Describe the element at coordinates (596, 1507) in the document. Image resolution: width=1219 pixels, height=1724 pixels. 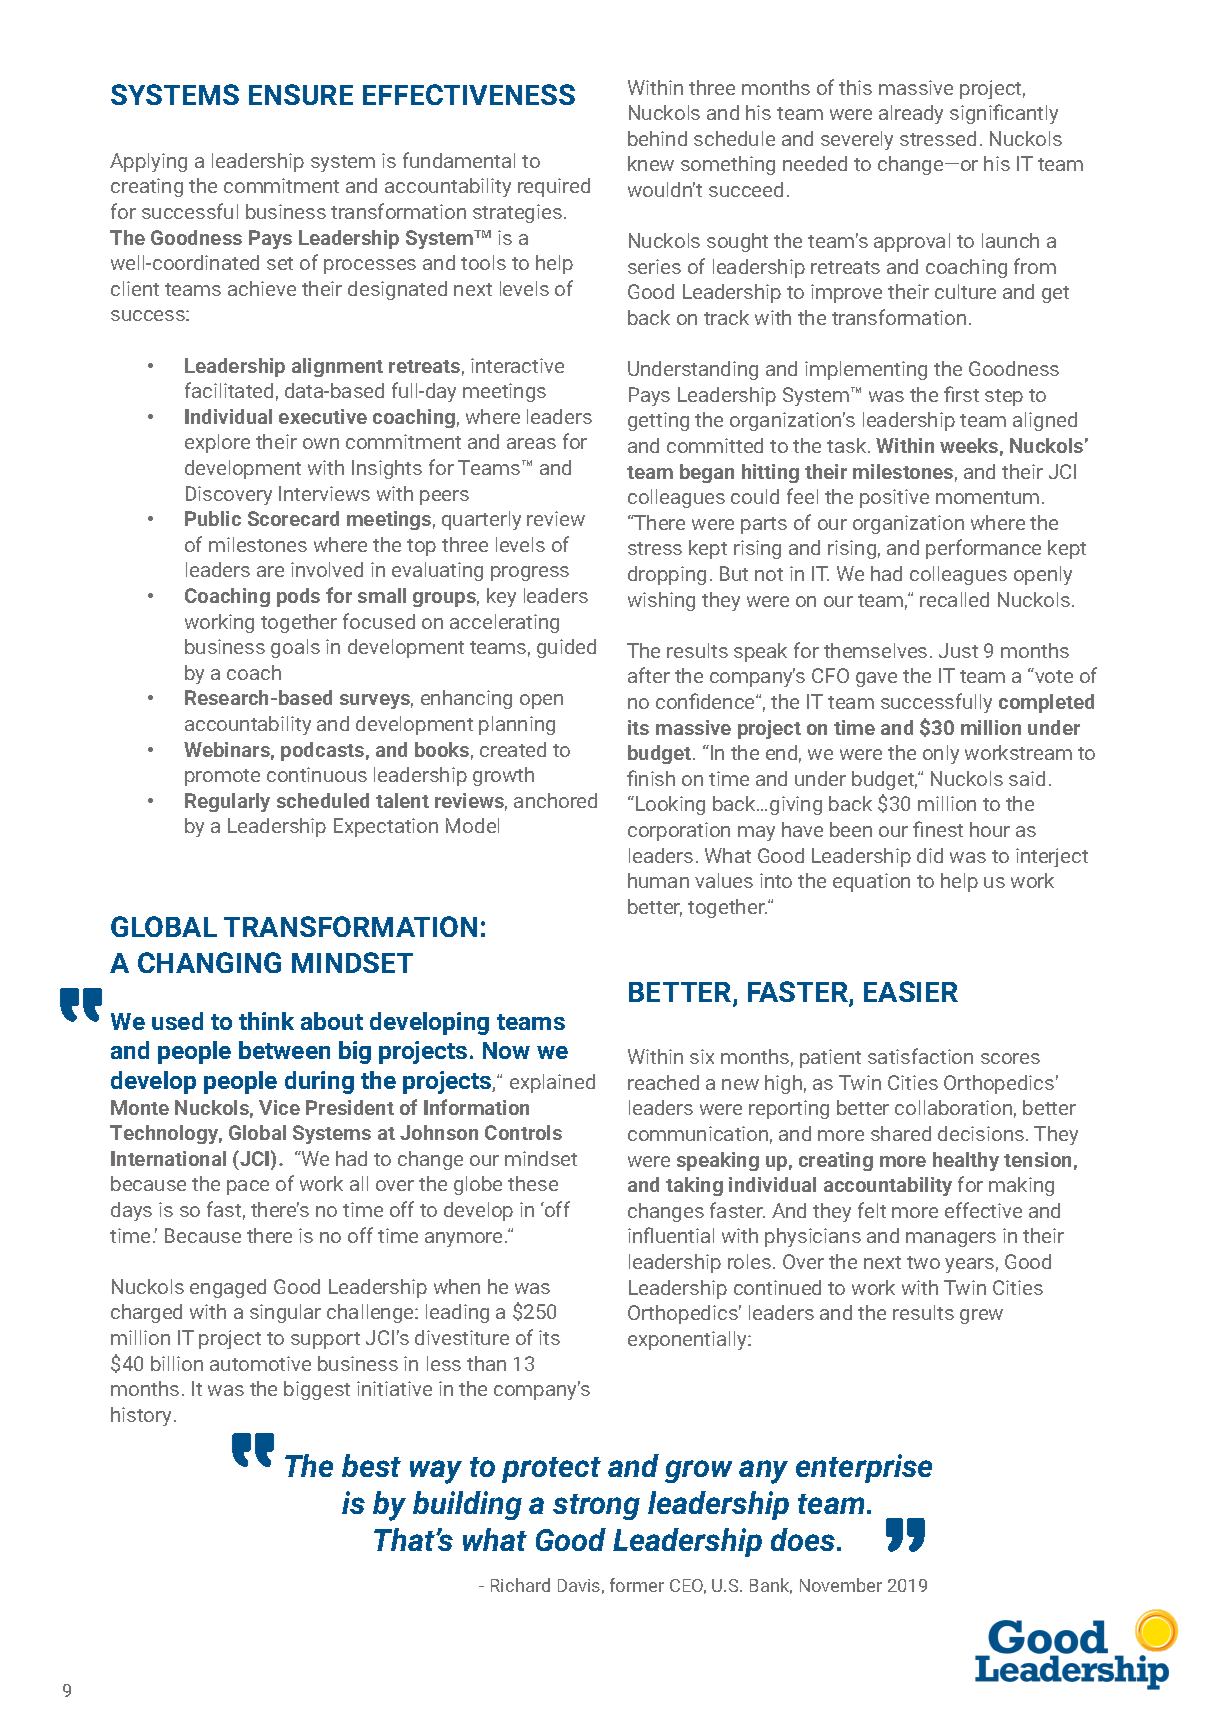
I see `strong` at that location.
